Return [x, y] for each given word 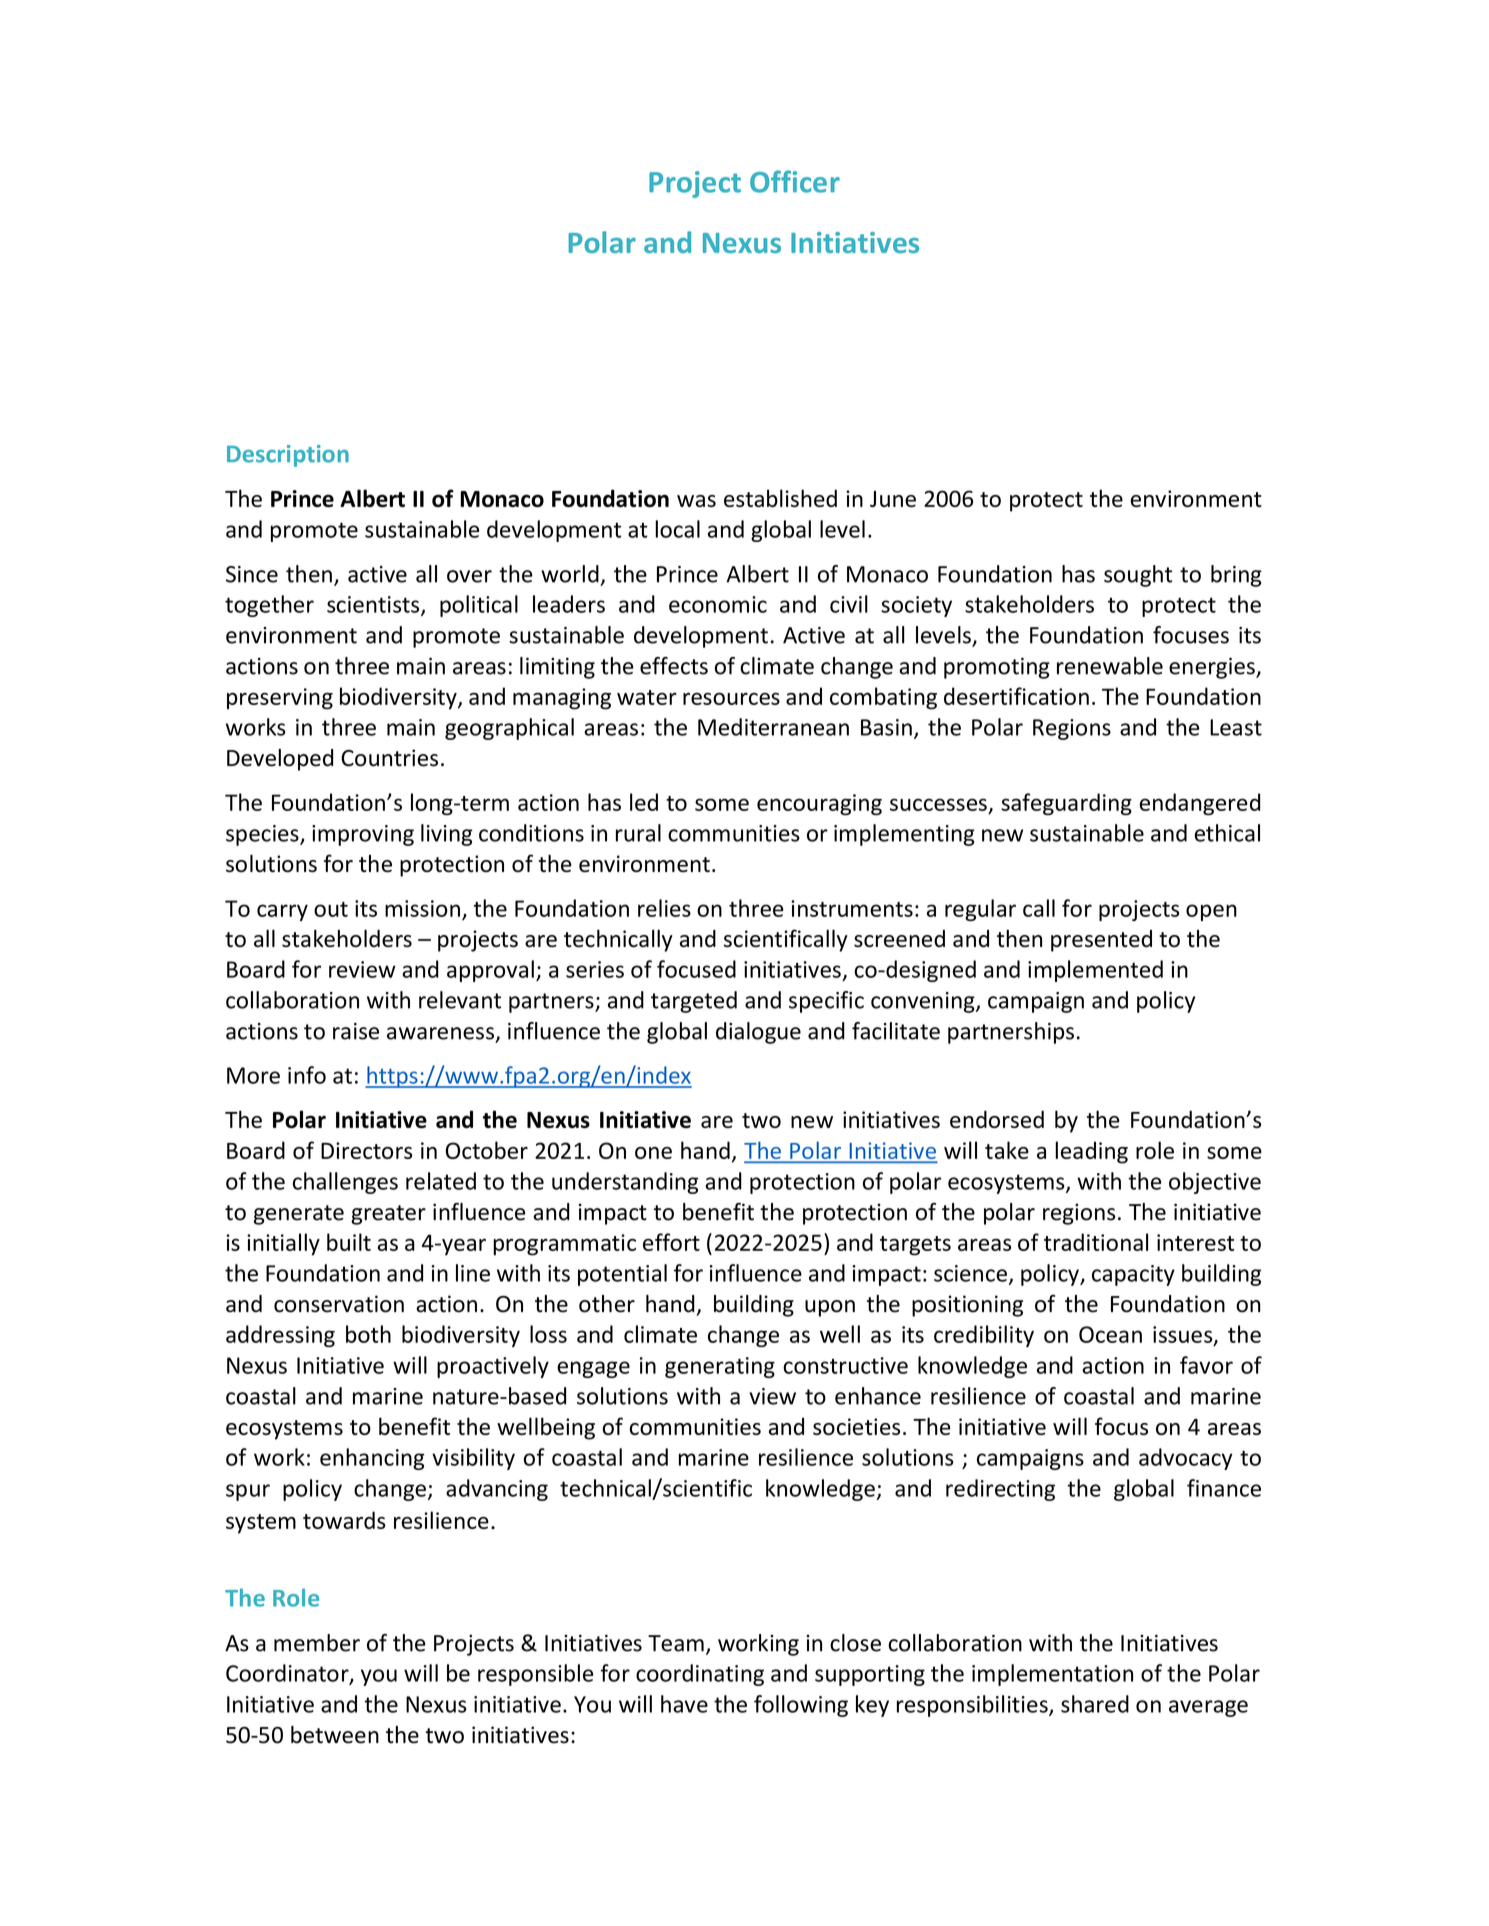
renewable [1110, 666]
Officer [795, 181]
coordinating [700, 1675]
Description [288, 456]
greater [388, 1215]
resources [731, 699]
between [335, 1735]
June [893, 499]
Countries [389, 758]
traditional [1096, 1242]
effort [671, 1242]
